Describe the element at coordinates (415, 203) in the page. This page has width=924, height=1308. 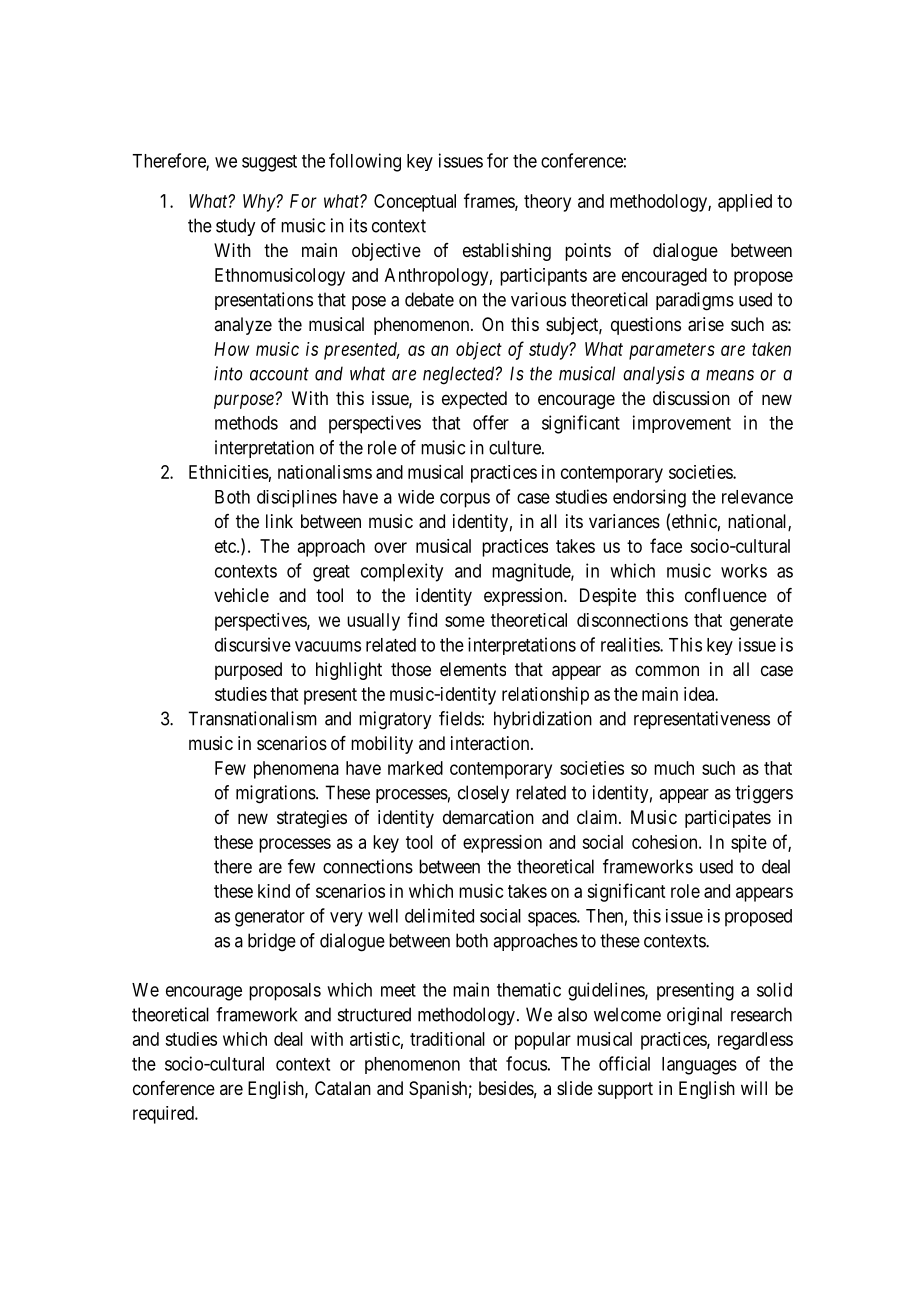
I see `Conceptual` at that location.
